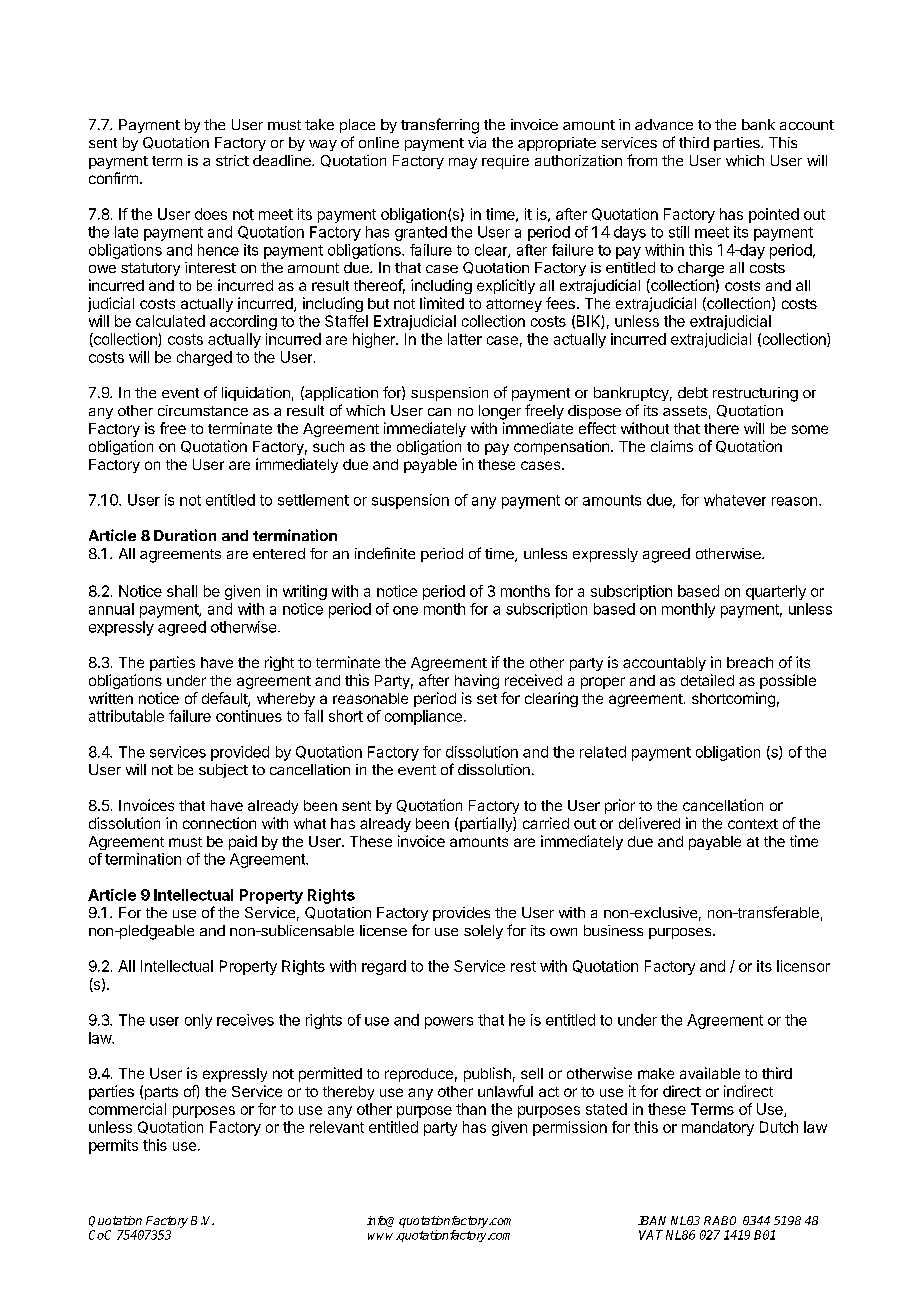  I want to click on strict, so click(232, 160).
